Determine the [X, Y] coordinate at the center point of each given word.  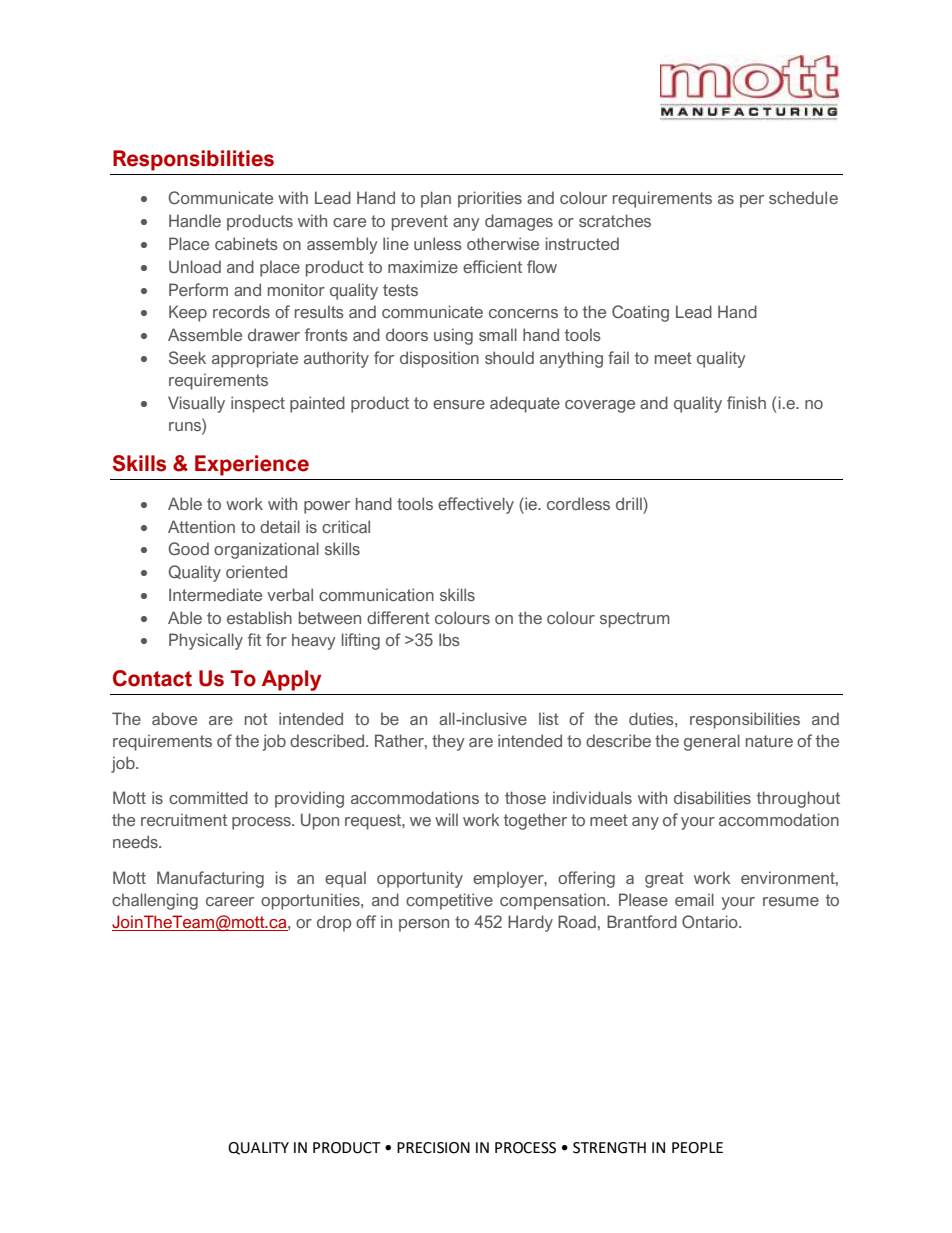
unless [438, 243]
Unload [195, 266]
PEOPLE [697, 1148]
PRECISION [433, 1148]
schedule [803, 197]
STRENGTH [609, 1148]
